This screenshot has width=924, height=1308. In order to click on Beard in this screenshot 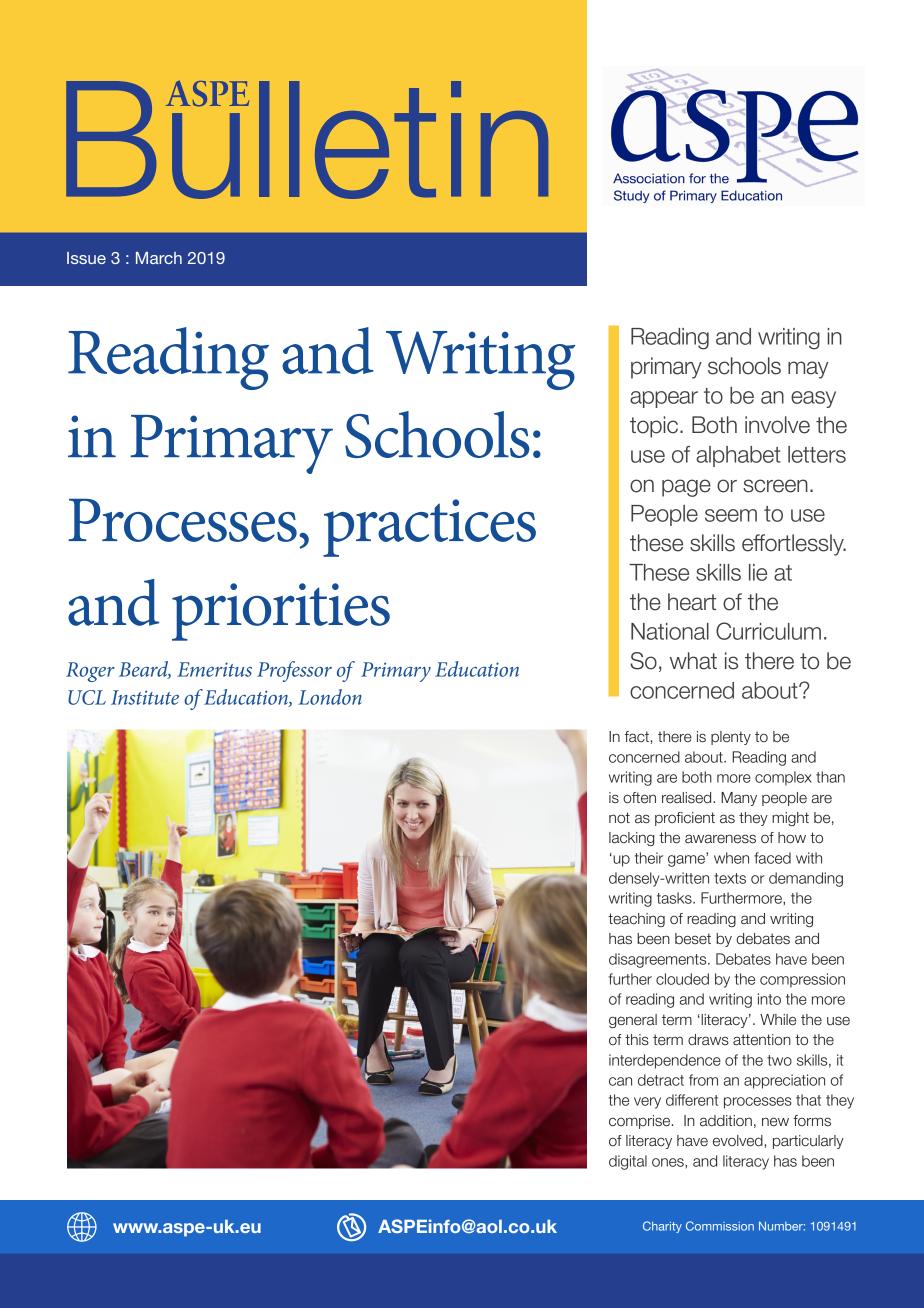, I will do `click(145, 670)`.
